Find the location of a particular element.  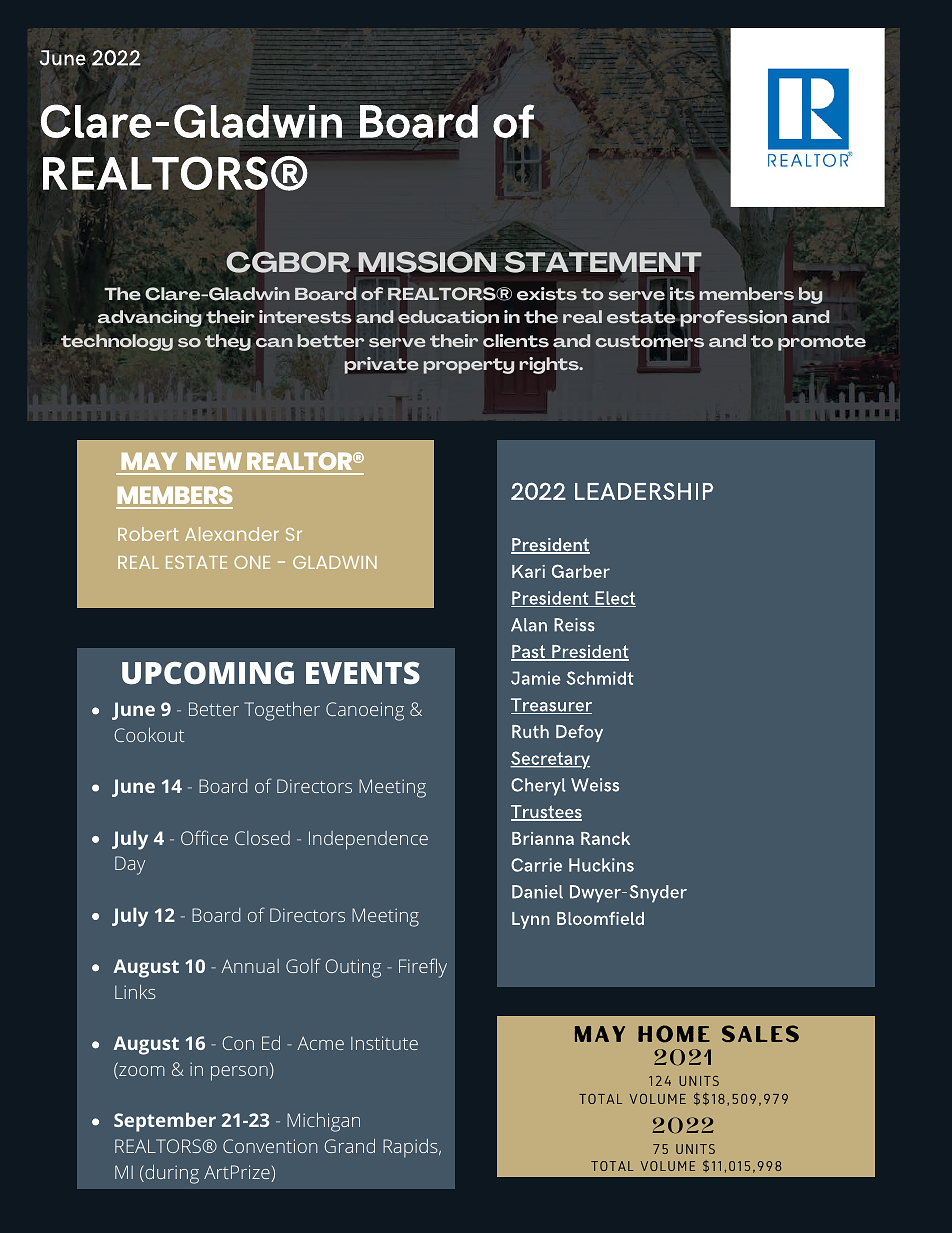

Canoeing is located at coordinates (365, 711).
